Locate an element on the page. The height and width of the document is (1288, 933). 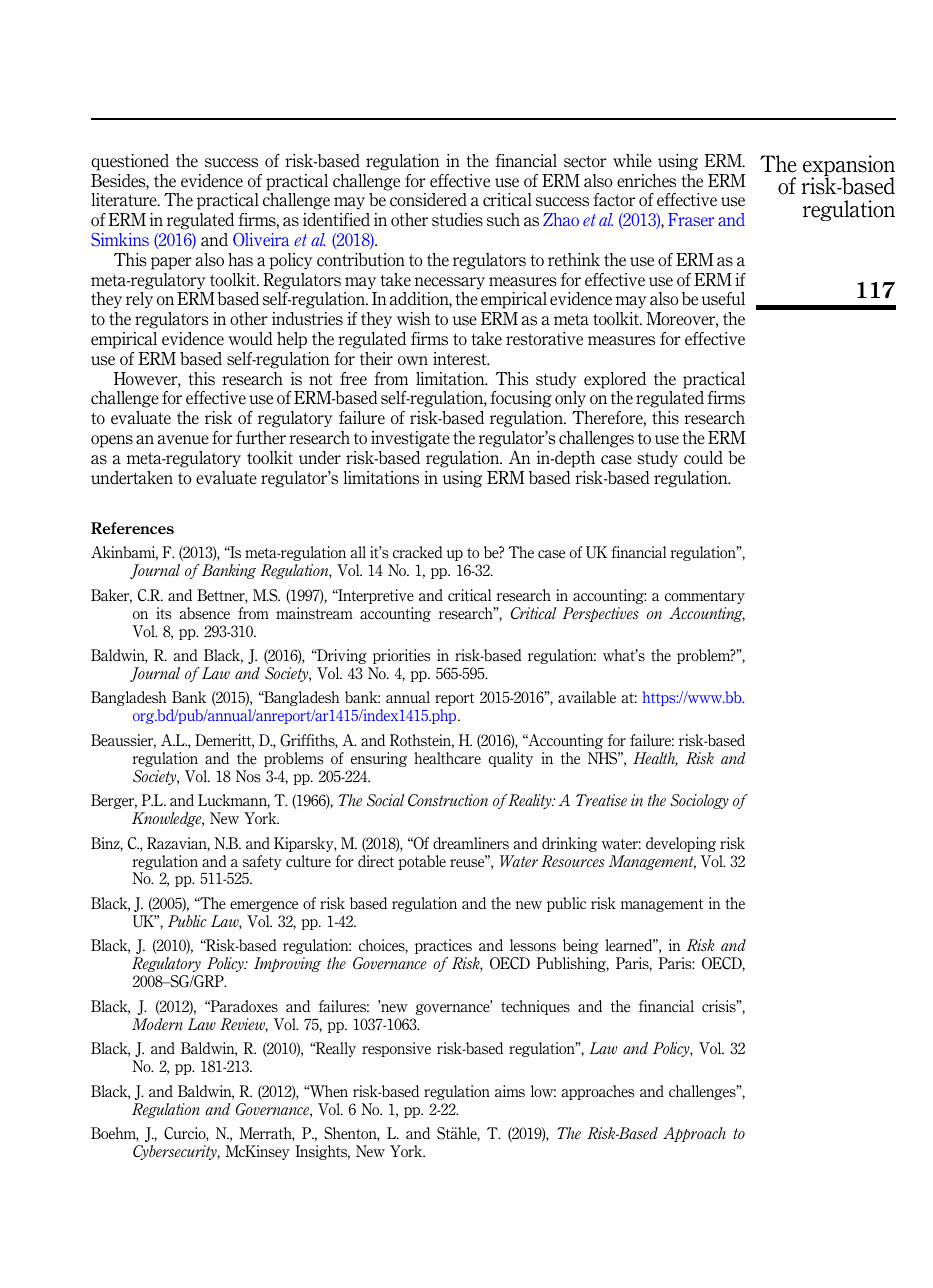
absence is located at coordinates (204, 613).
